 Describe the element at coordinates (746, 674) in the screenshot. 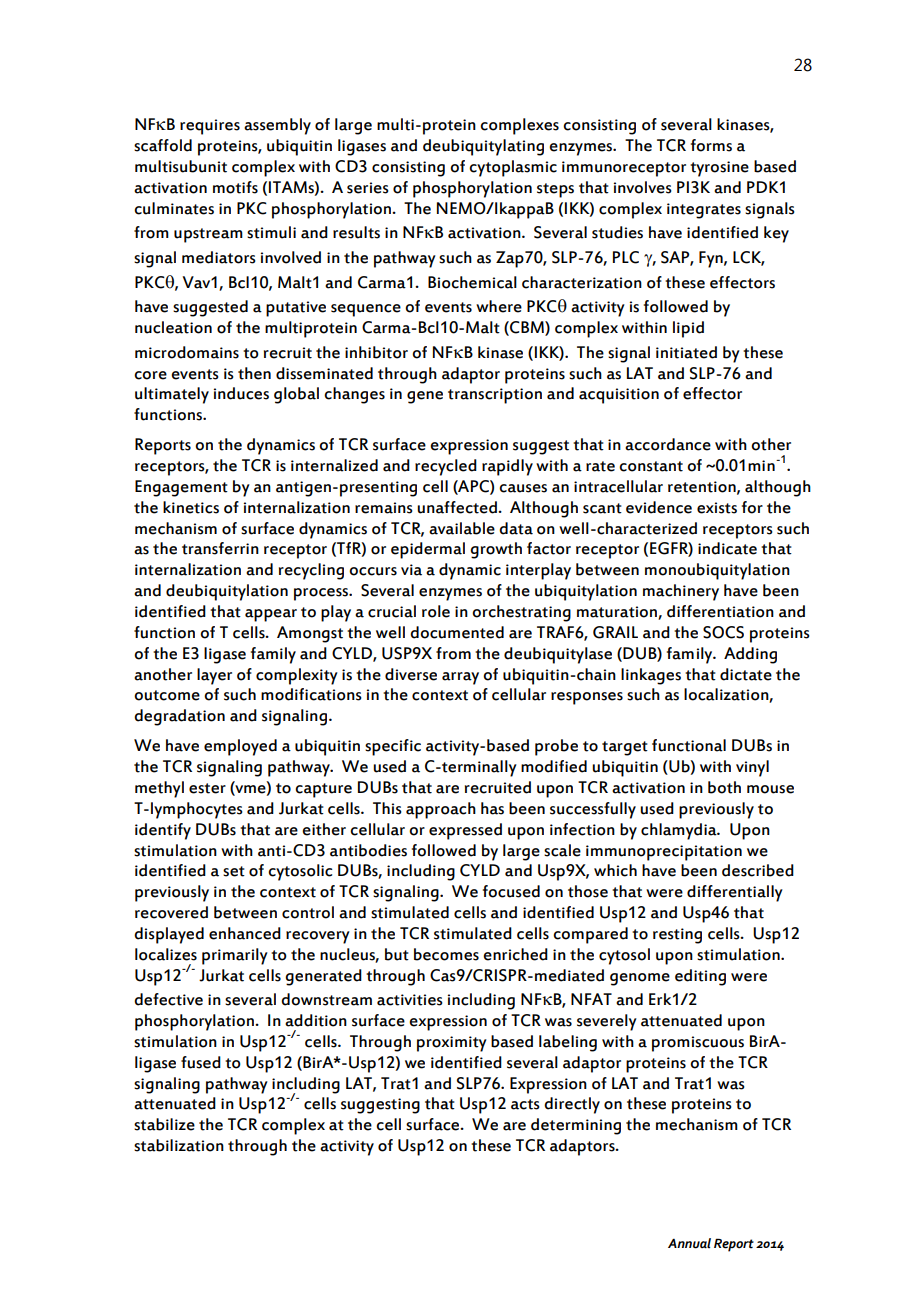

I see `dictate` at that location.
